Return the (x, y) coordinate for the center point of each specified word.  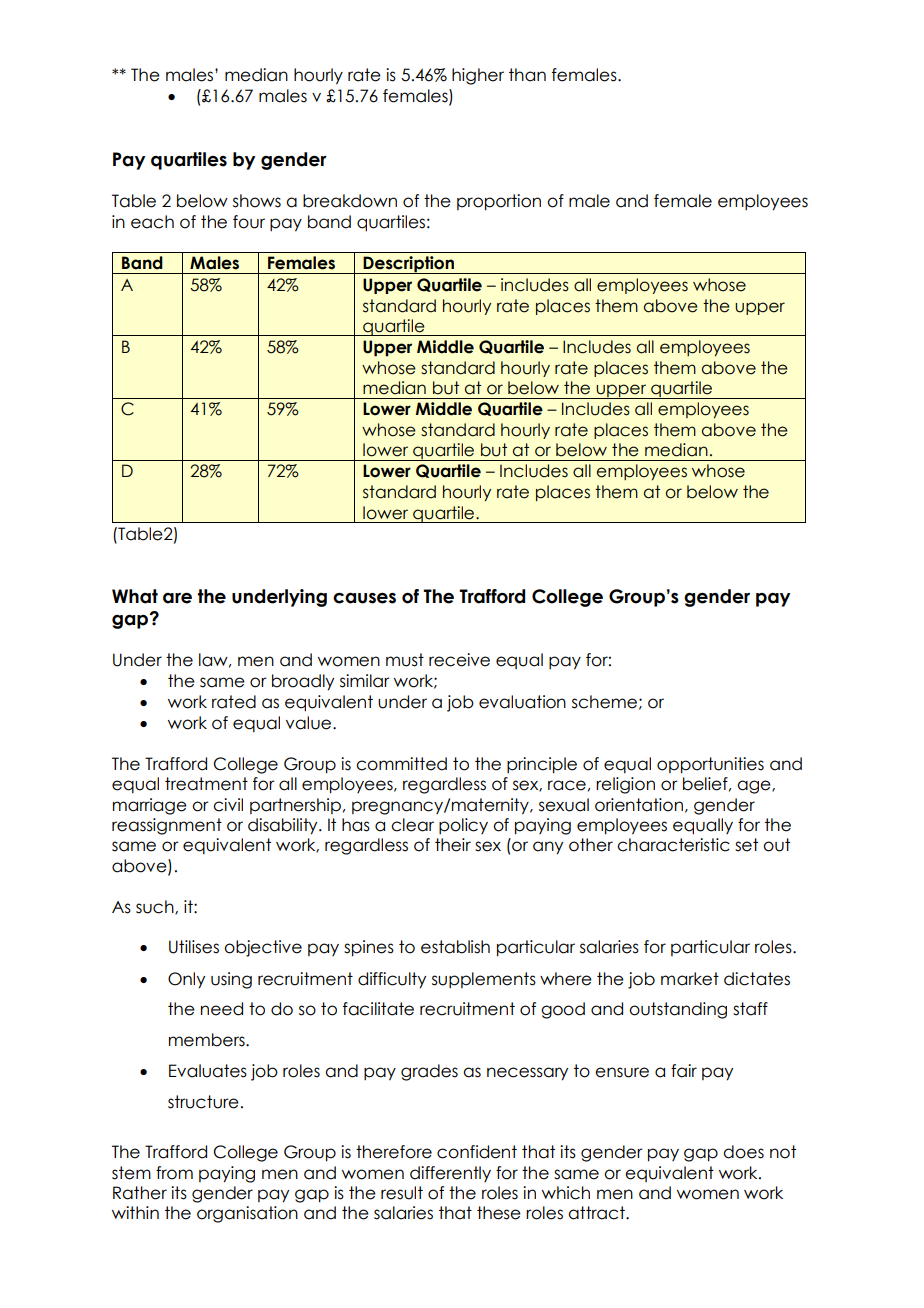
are (177, 598)
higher (478, 76)
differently (450, 1174)
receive (459, 660)
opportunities (710, 765)
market (690, 979)
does (743, 1152)
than (527, 75)
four (249, 222)
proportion (499, 202)
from (174, 1173)
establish (455, 947)
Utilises (194, 947)
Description (409, 265)
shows (257, 201)
